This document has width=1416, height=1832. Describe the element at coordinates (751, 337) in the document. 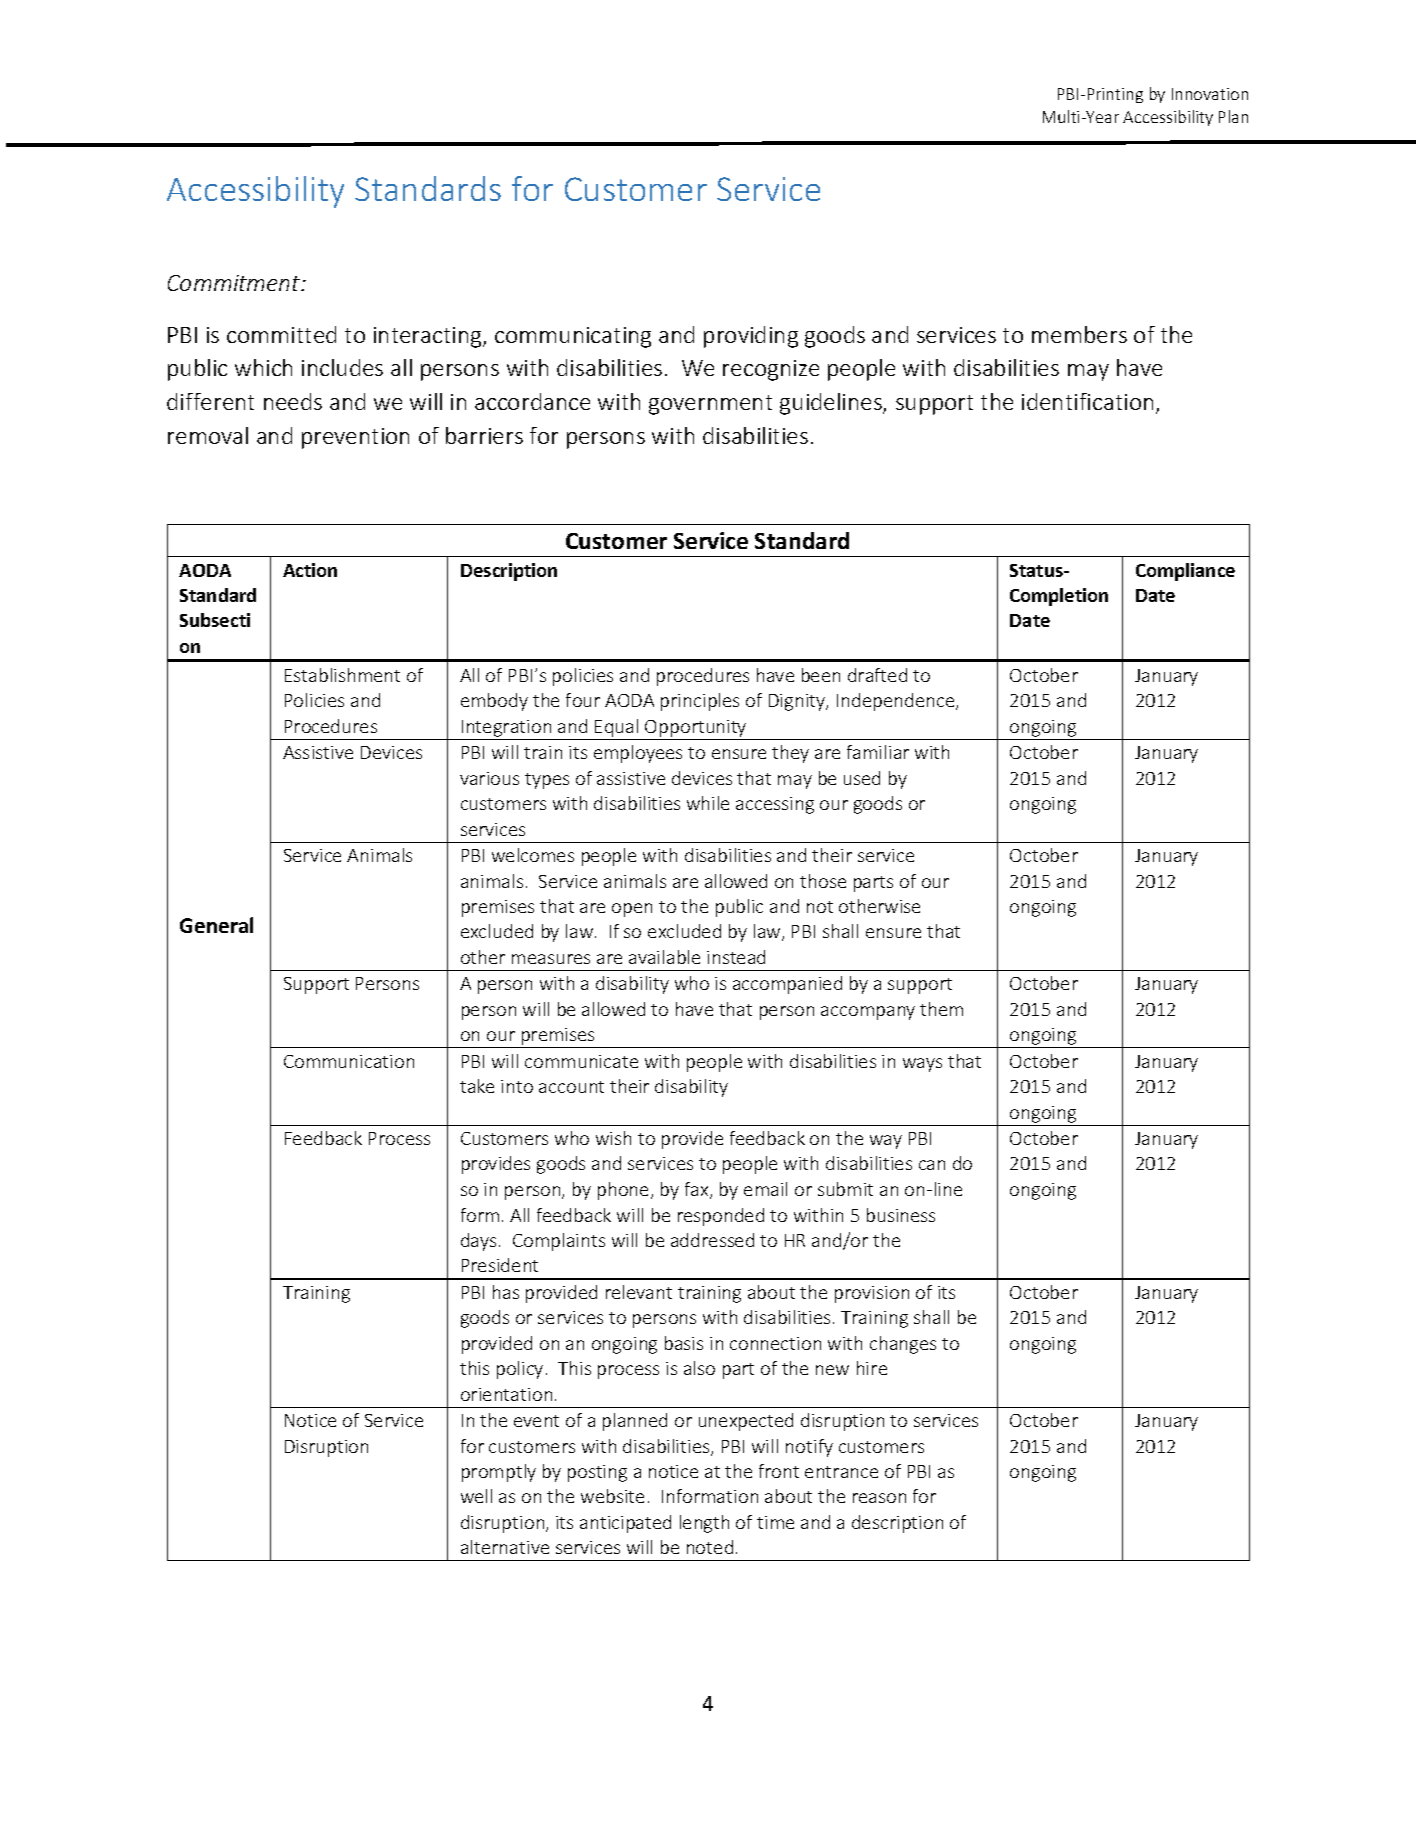

I see `providing` at that location.
